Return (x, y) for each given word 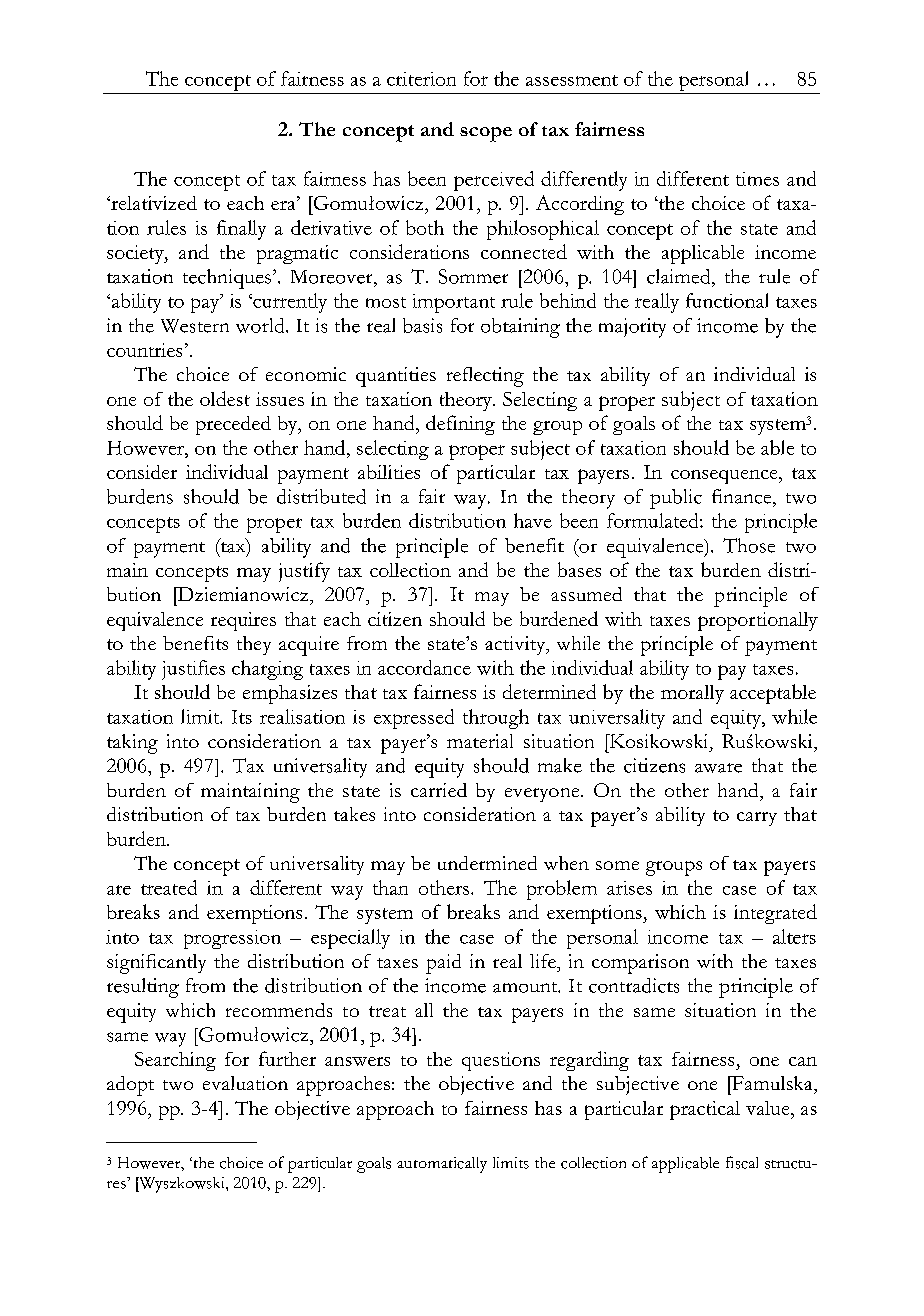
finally (241, 230)
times (757, 179)
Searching (175, 1061)
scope (486, 134)
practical (705, 1110)
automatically (442, 1165)
